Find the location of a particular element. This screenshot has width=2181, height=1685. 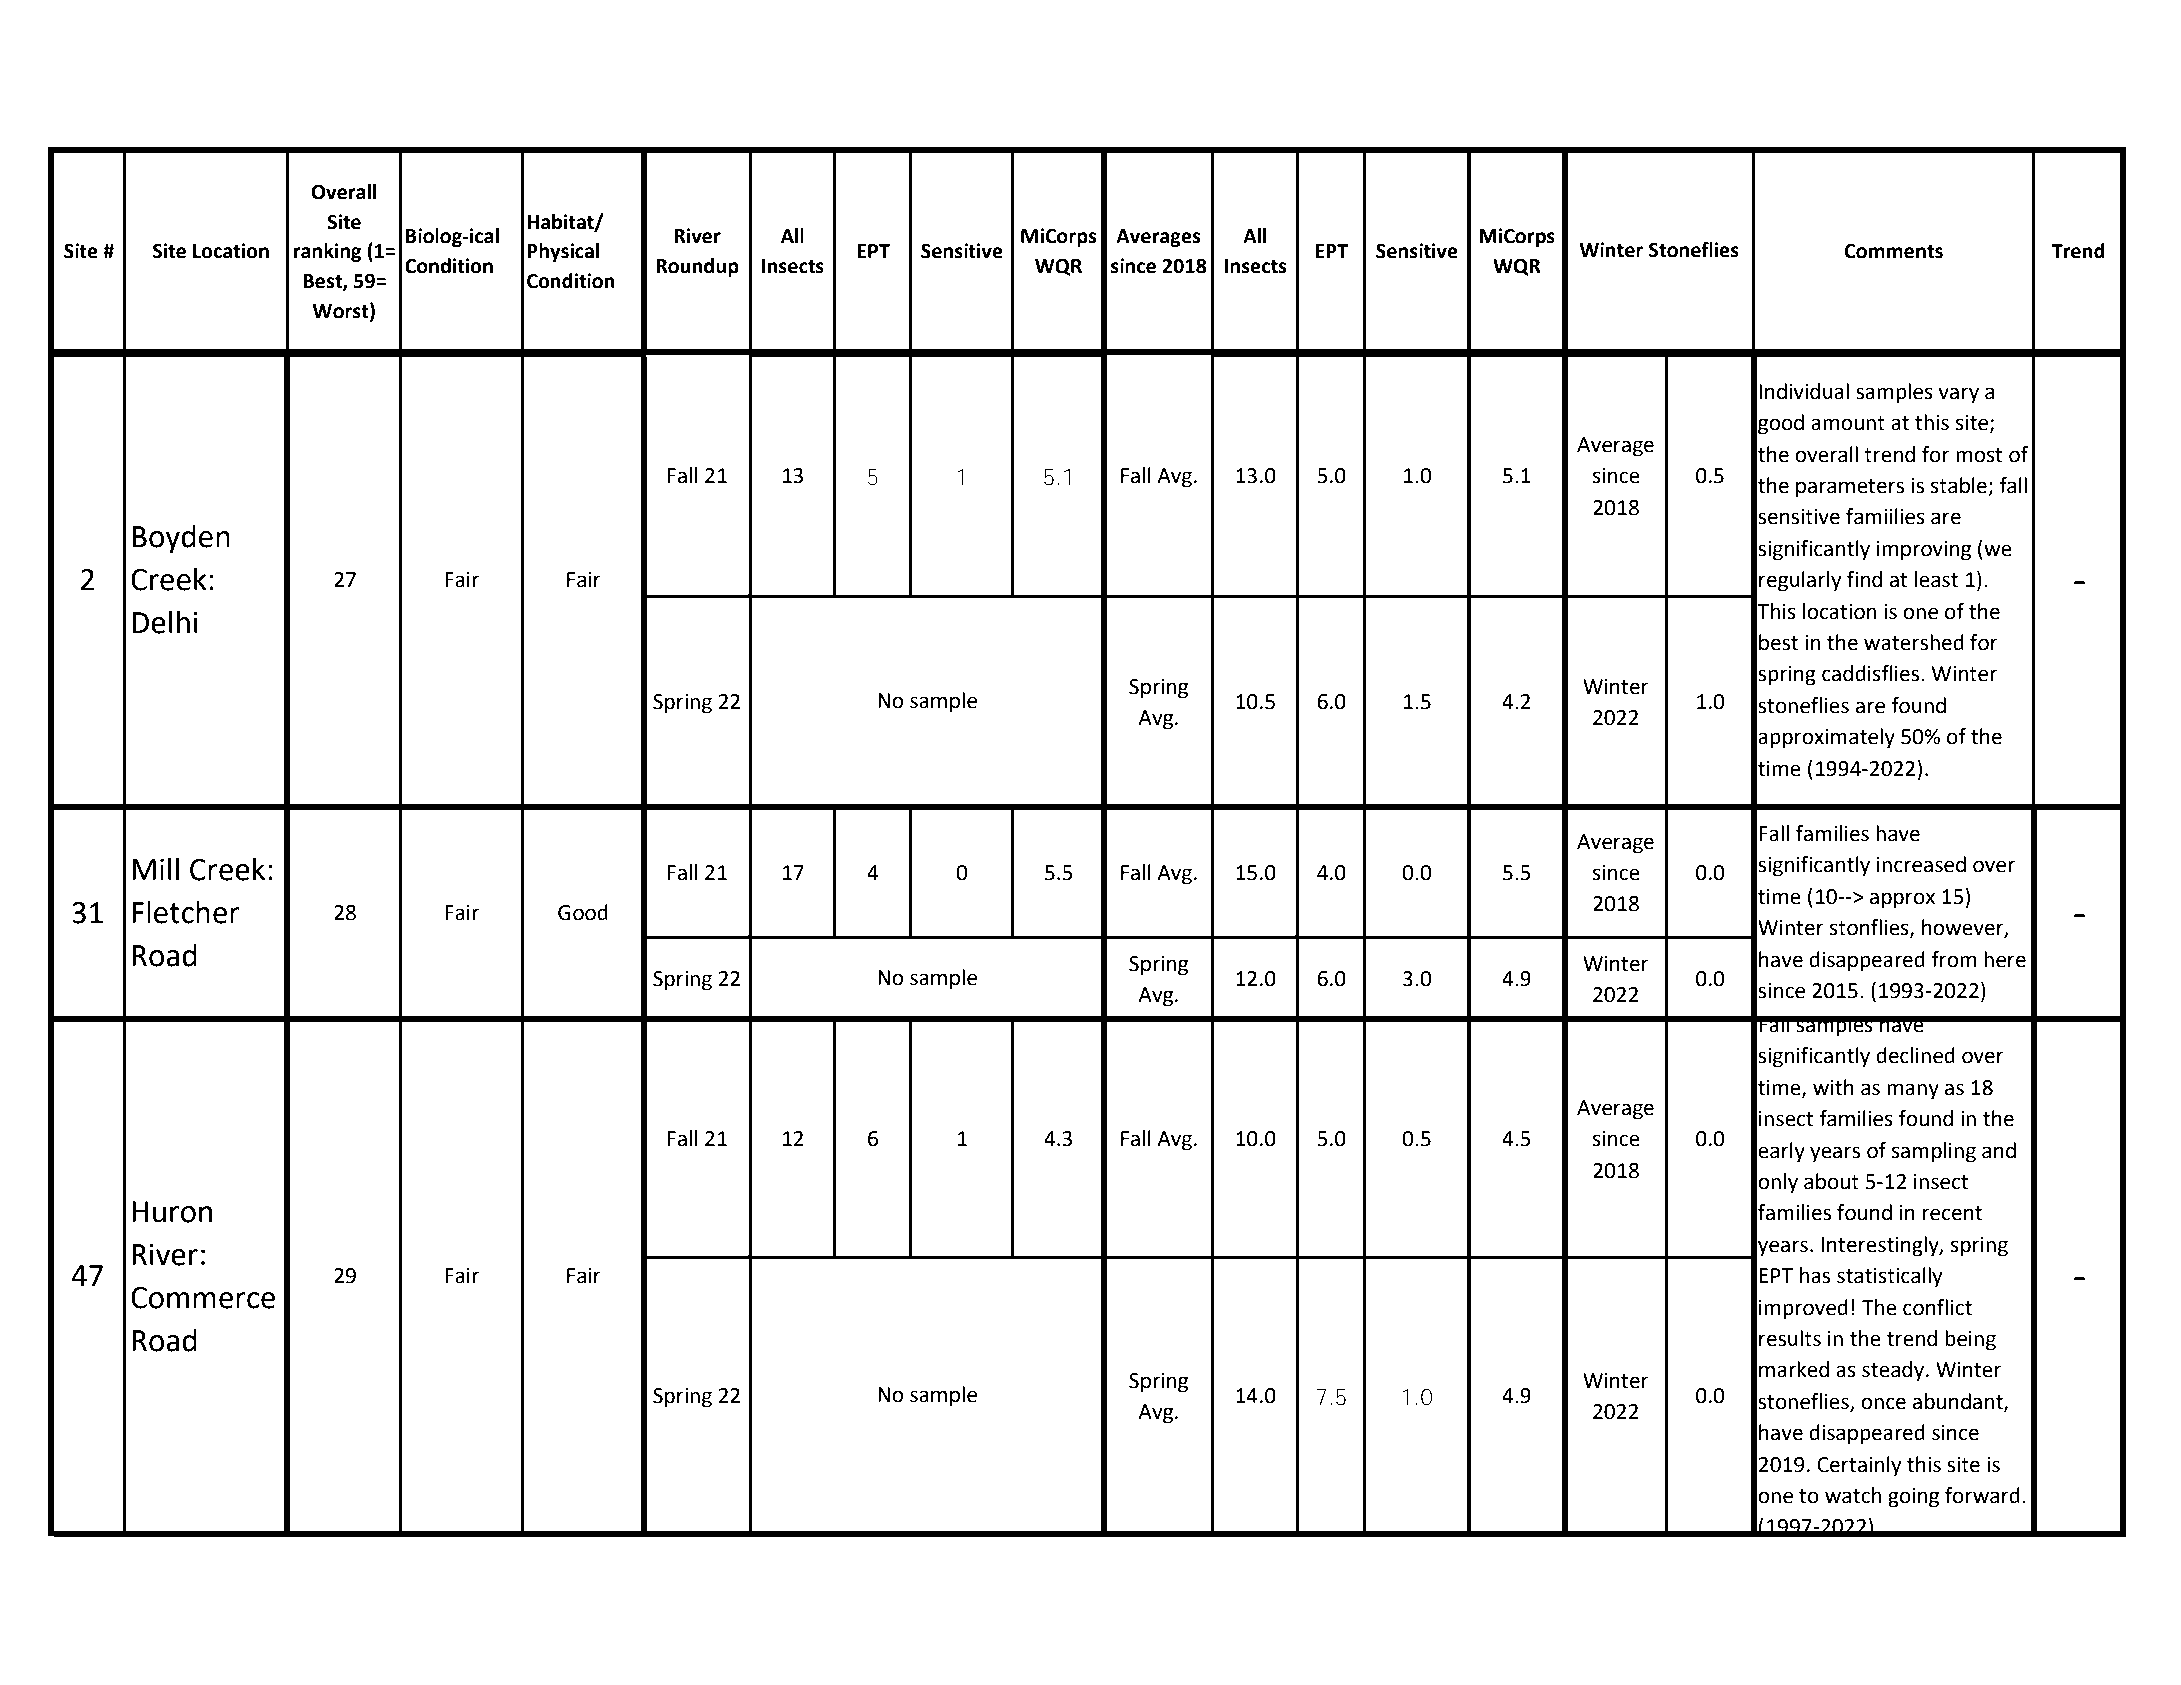

from is located at coordinates (1953, 959).
